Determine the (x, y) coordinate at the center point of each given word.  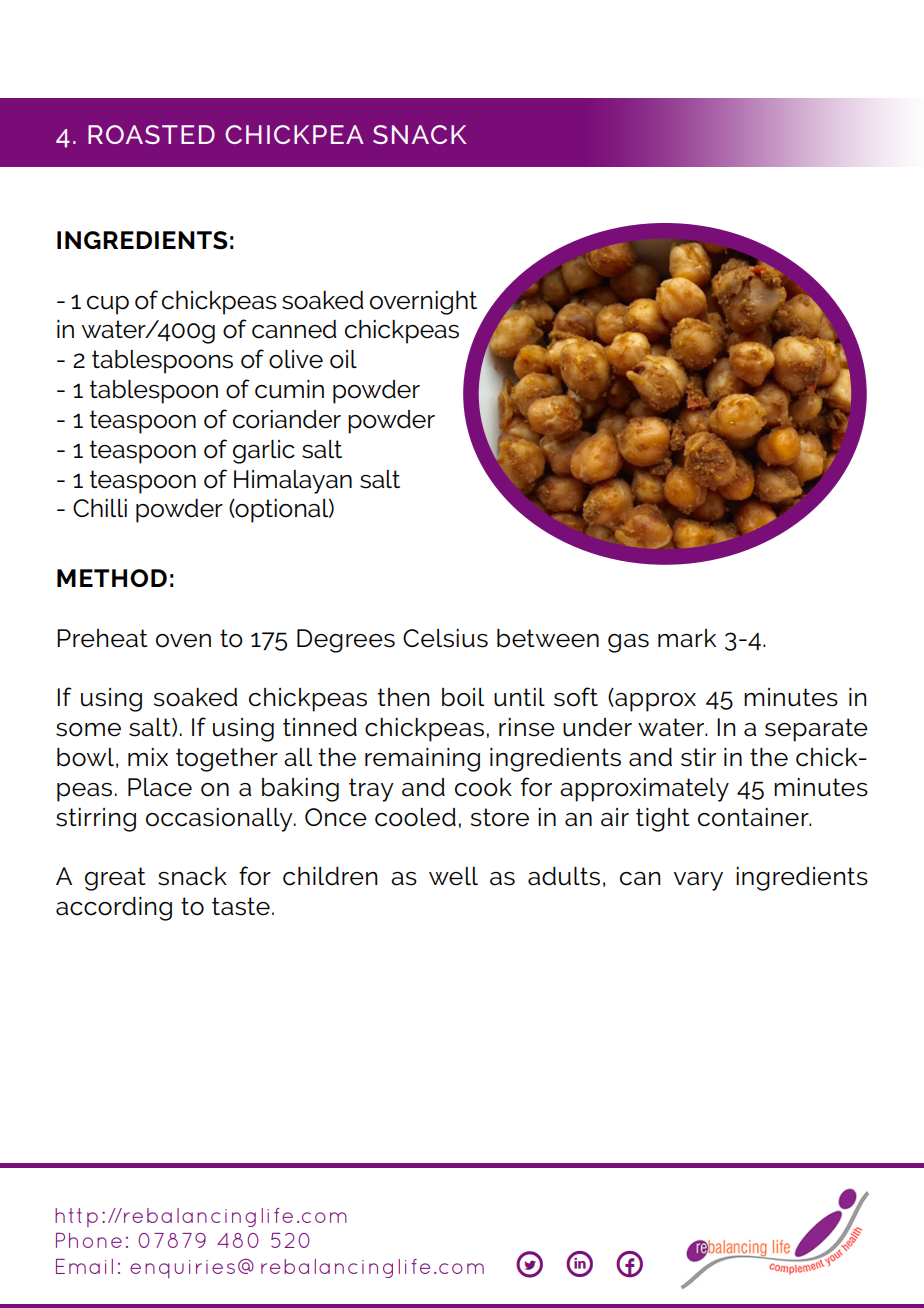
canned (294, 329)
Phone (89, 1240)
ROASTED (151, 134)
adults (564, 876)
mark (687, 638)
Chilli (100, 508)
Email (84, 1266)
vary (698, 881)
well (453, 876)
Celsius (445, 638)
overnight (423, 303)
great (115, 879)
